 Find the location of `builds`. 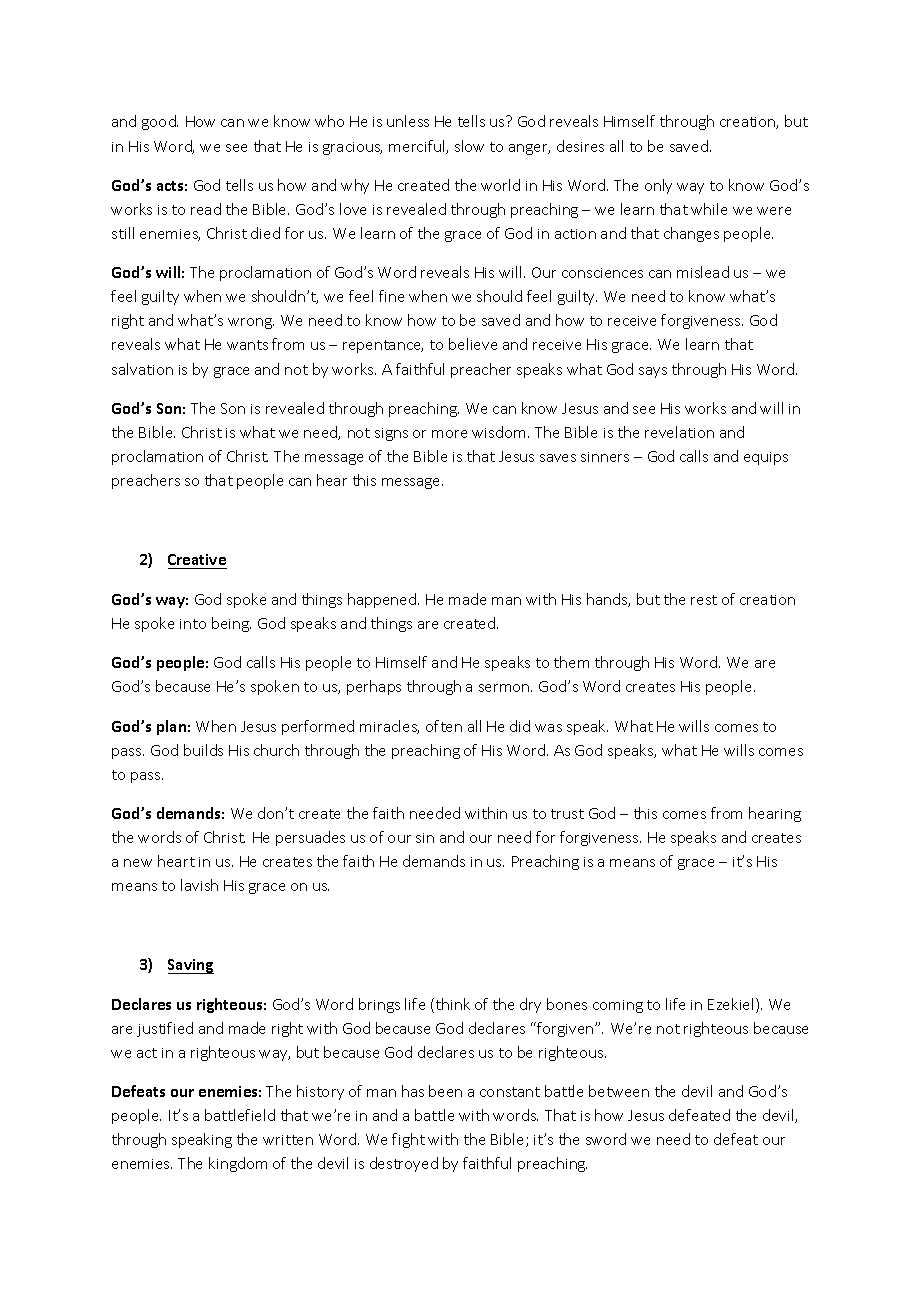

builds is located at coordinates (203, 750).
